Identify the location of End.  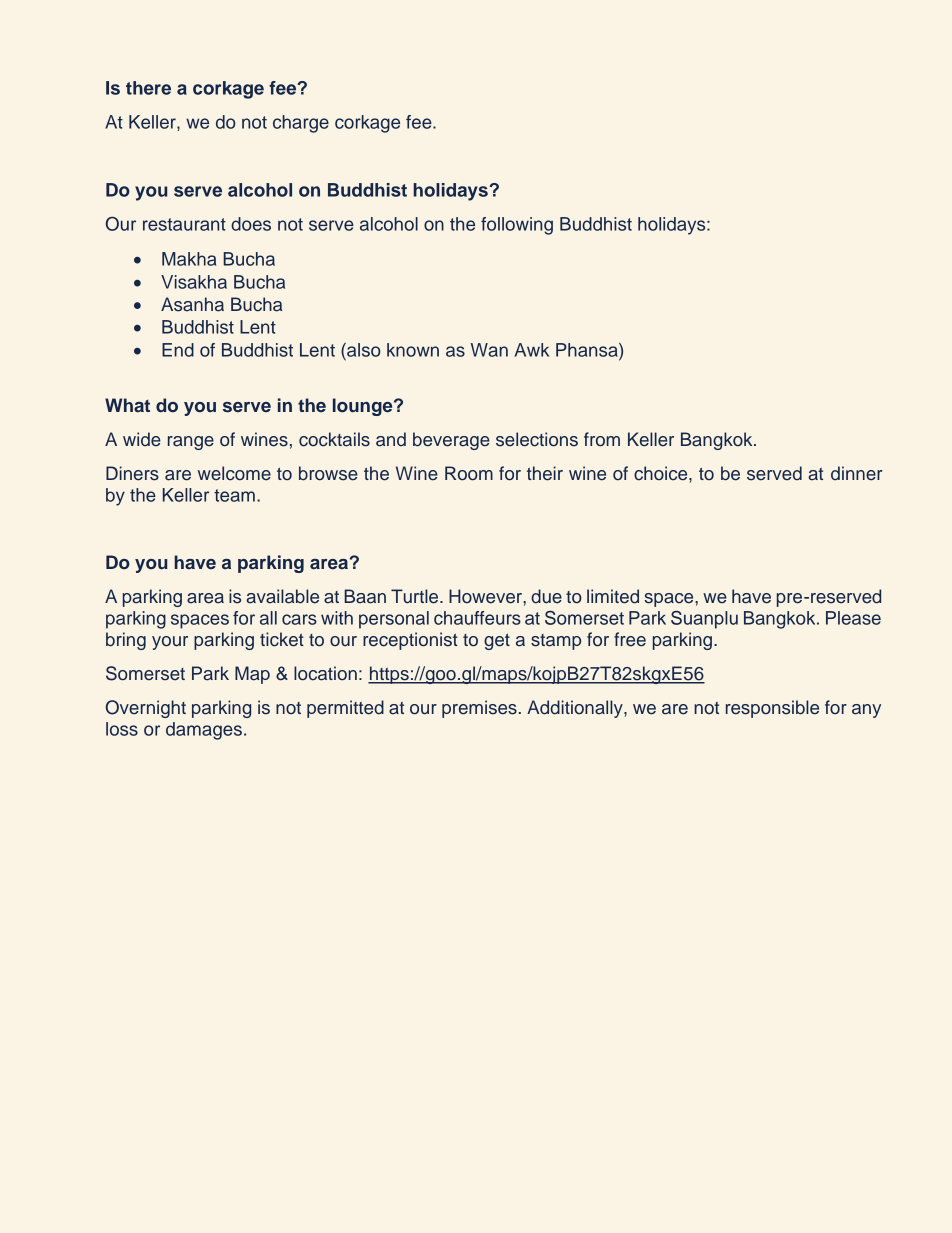
(178, 350).
